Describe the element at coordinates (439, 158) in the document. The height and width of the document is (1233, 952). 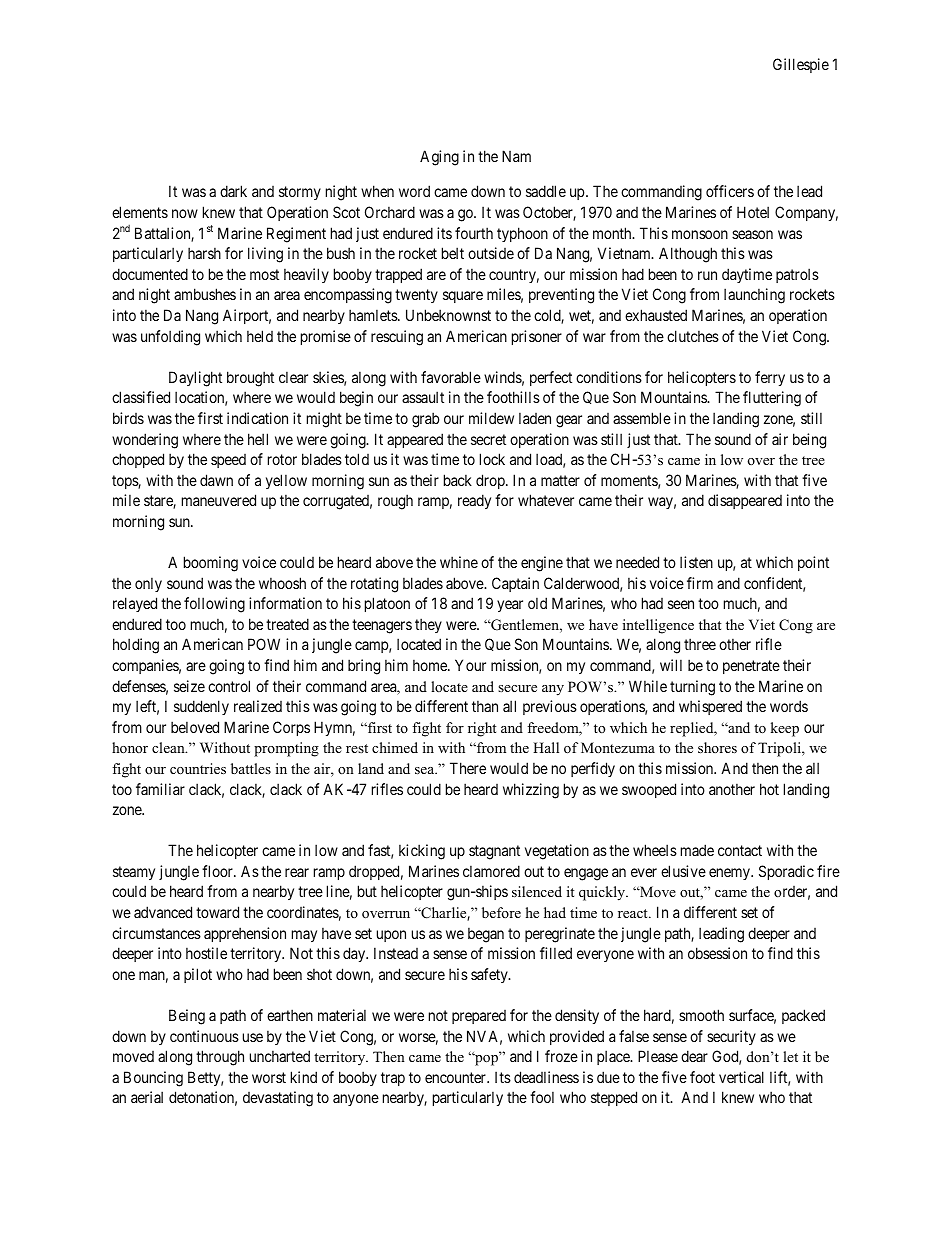
I see `Aging` at that location.
